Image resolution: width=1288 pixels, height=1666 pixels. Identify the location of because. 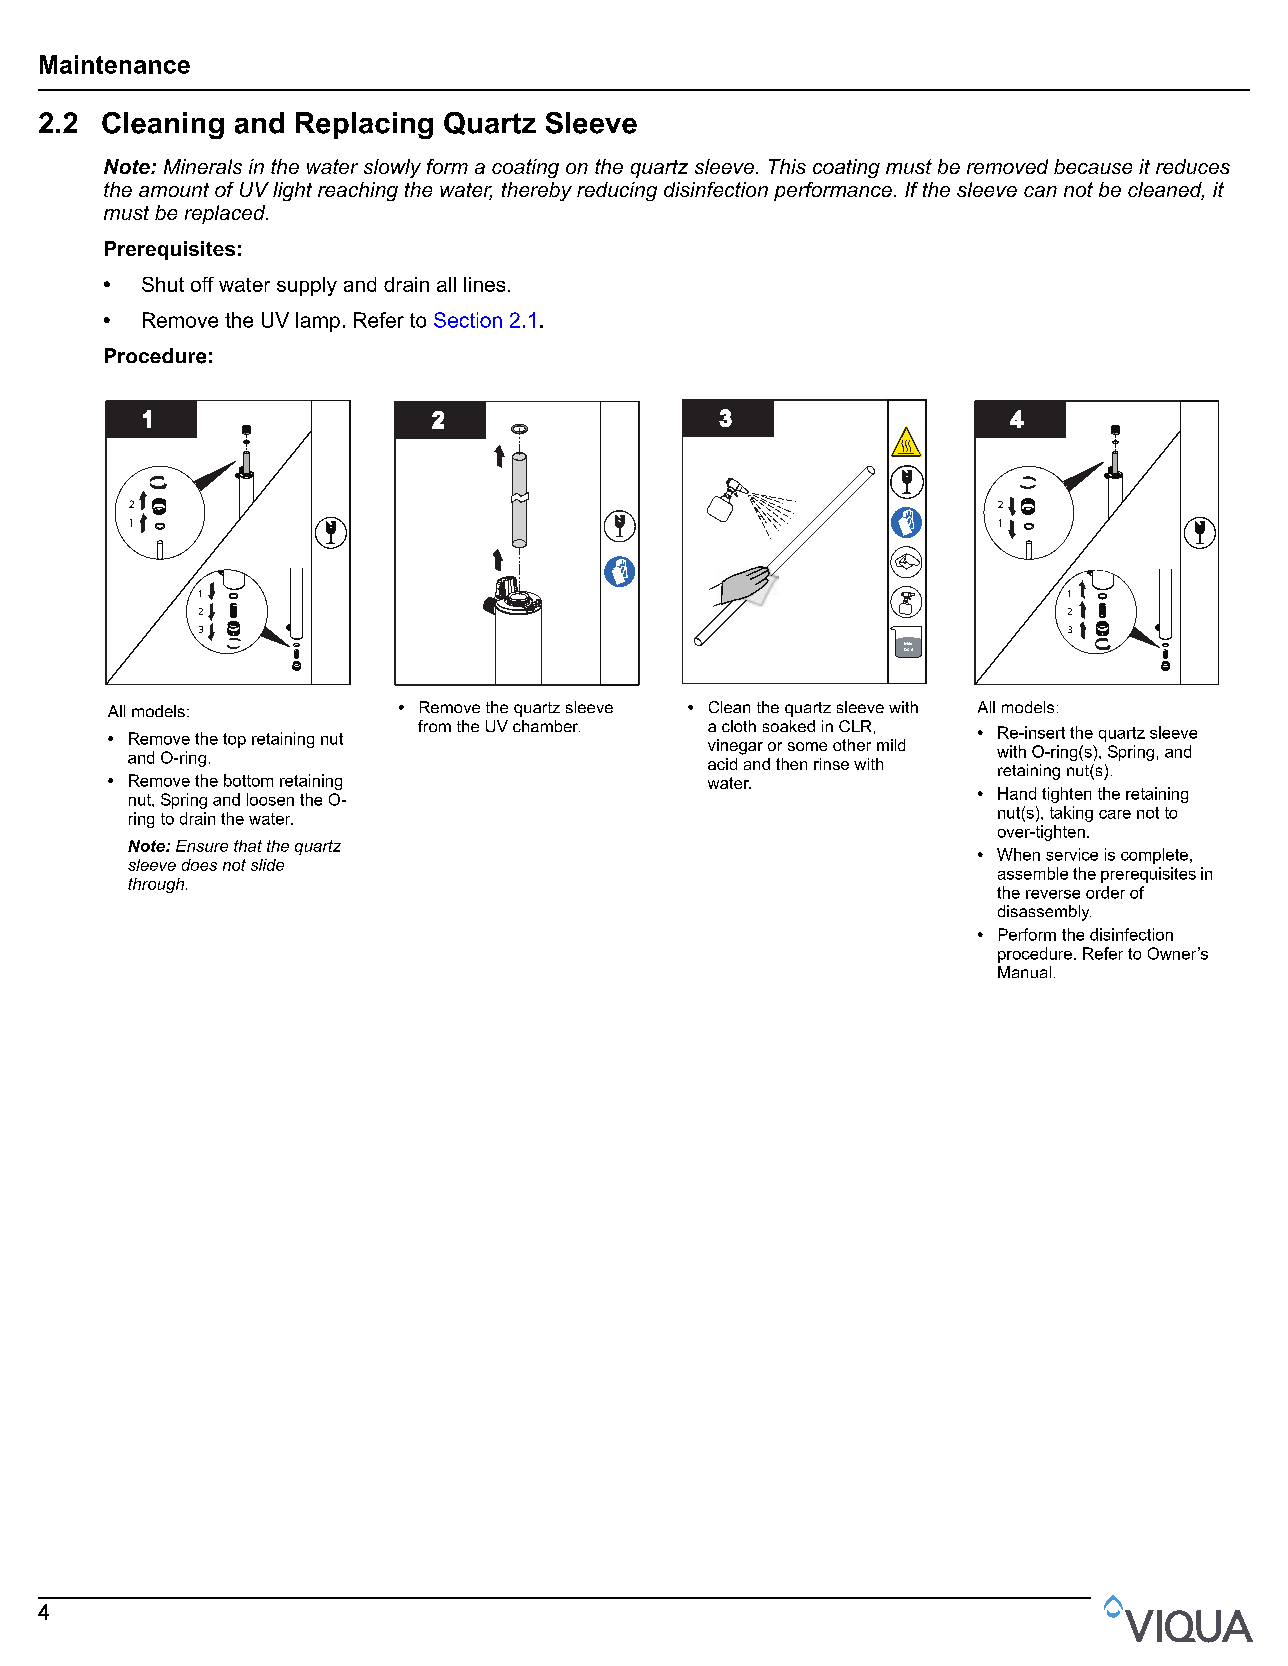
(1093, 166).
